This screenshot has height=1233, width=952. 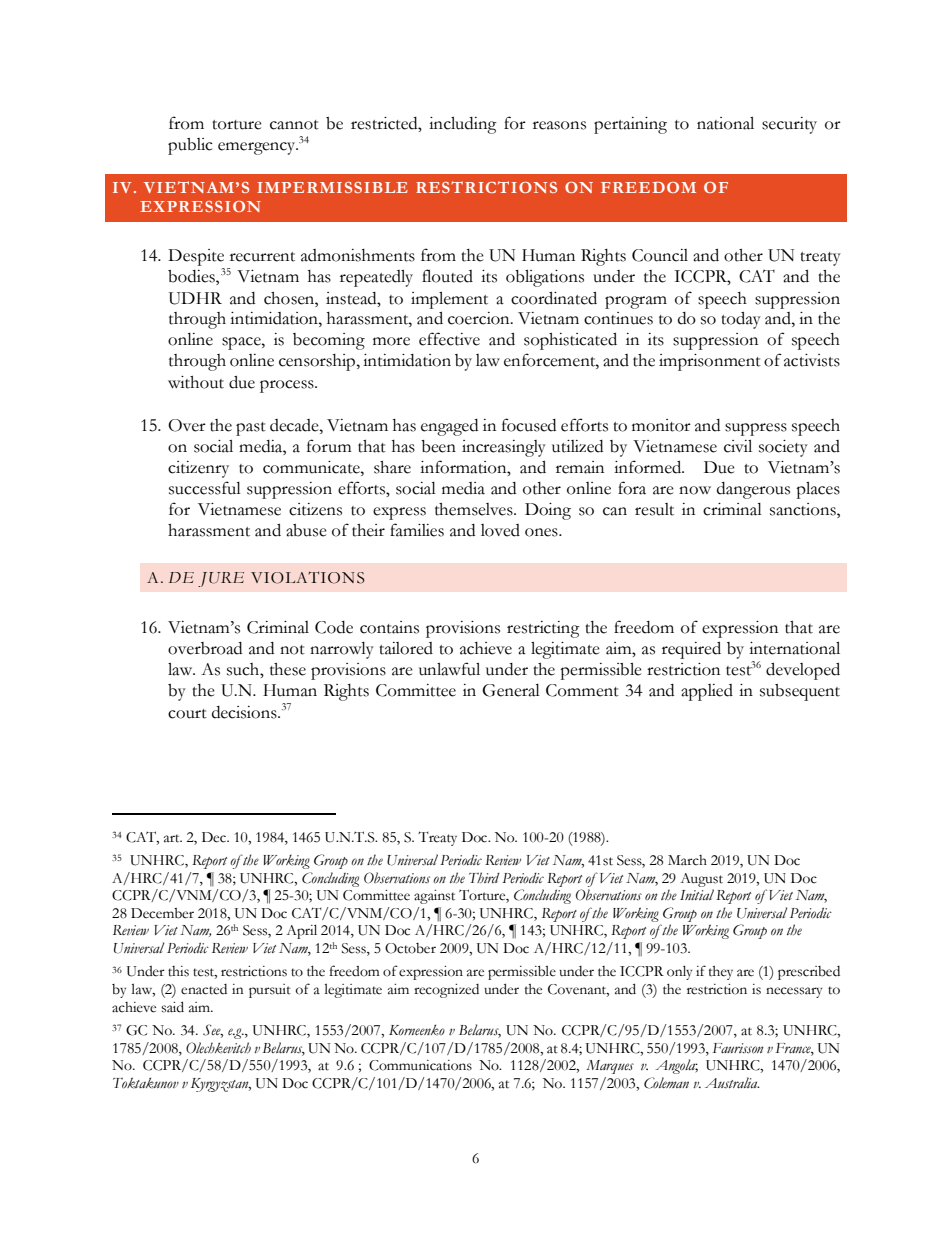 What do you see at coordinates (543, 629) in the screenshot?
I see `restricting` at bounding box center [543, 629].
